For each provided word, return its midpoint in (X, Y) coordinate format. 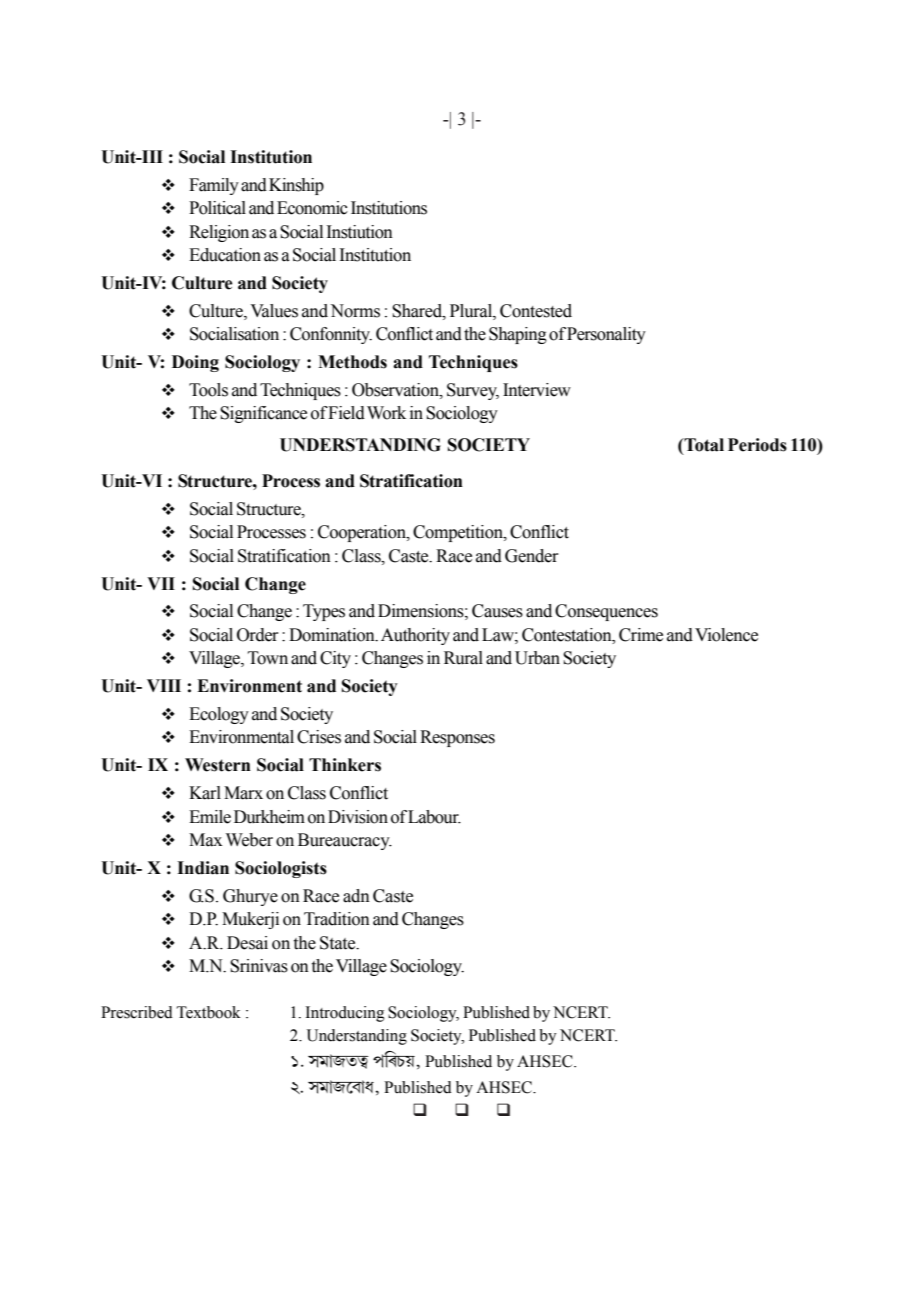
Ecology (219, 715)
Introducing (345, 1014)
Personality (606, 335)
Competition (459, 533)
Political (217, 208)
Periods (757, 445)
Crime (641, 635)
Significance (263, 414)
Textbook (208, 1012)
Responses (457, 738)
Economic (312, 208)
